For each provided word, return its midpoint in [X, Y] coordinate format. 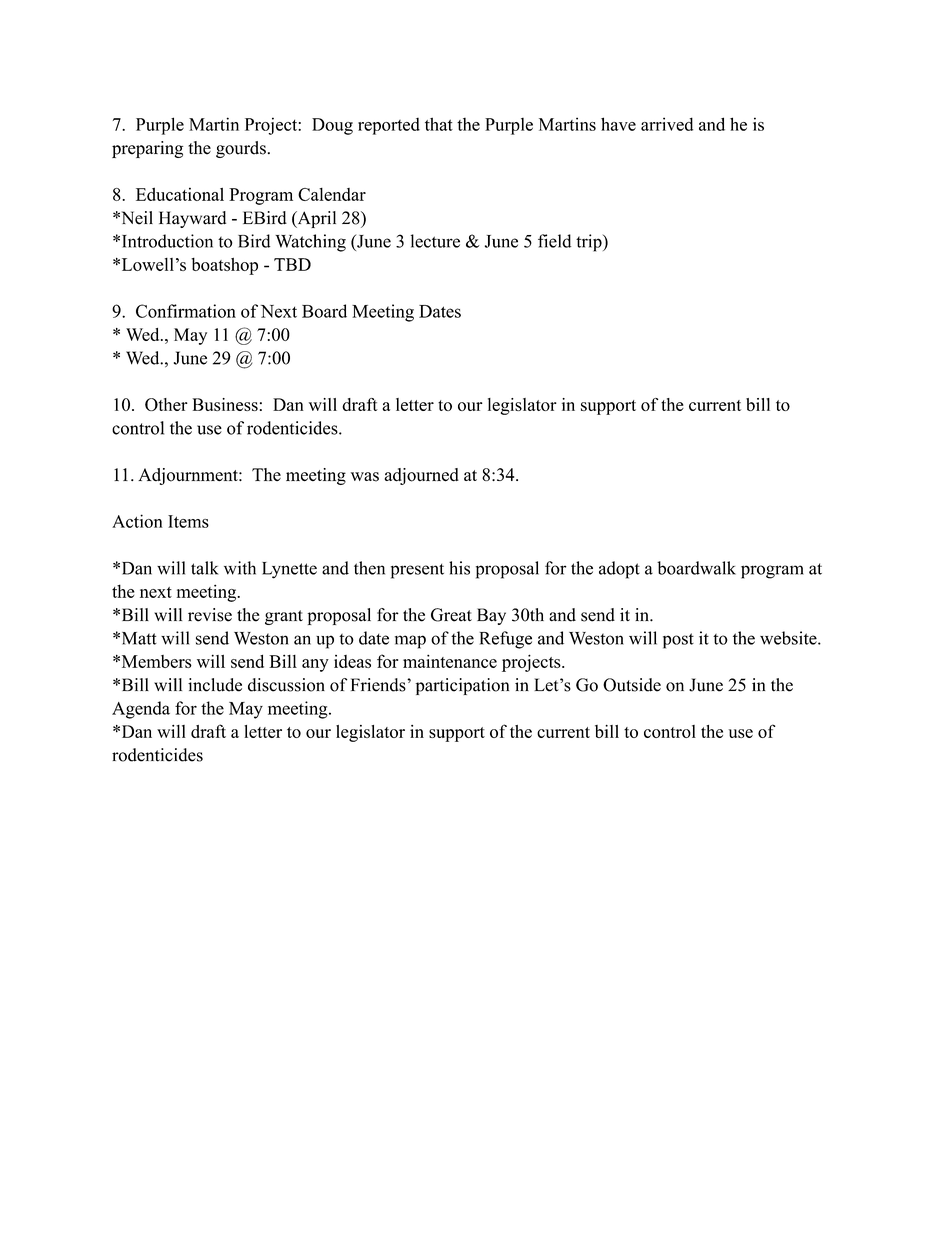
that [439, 124]
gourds [241, 149]
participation [462, 686]
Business [225, 404]
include [215, 685]
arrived [667, 124]
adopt [619, 570]
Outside [632, 685]
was [365, 477]
